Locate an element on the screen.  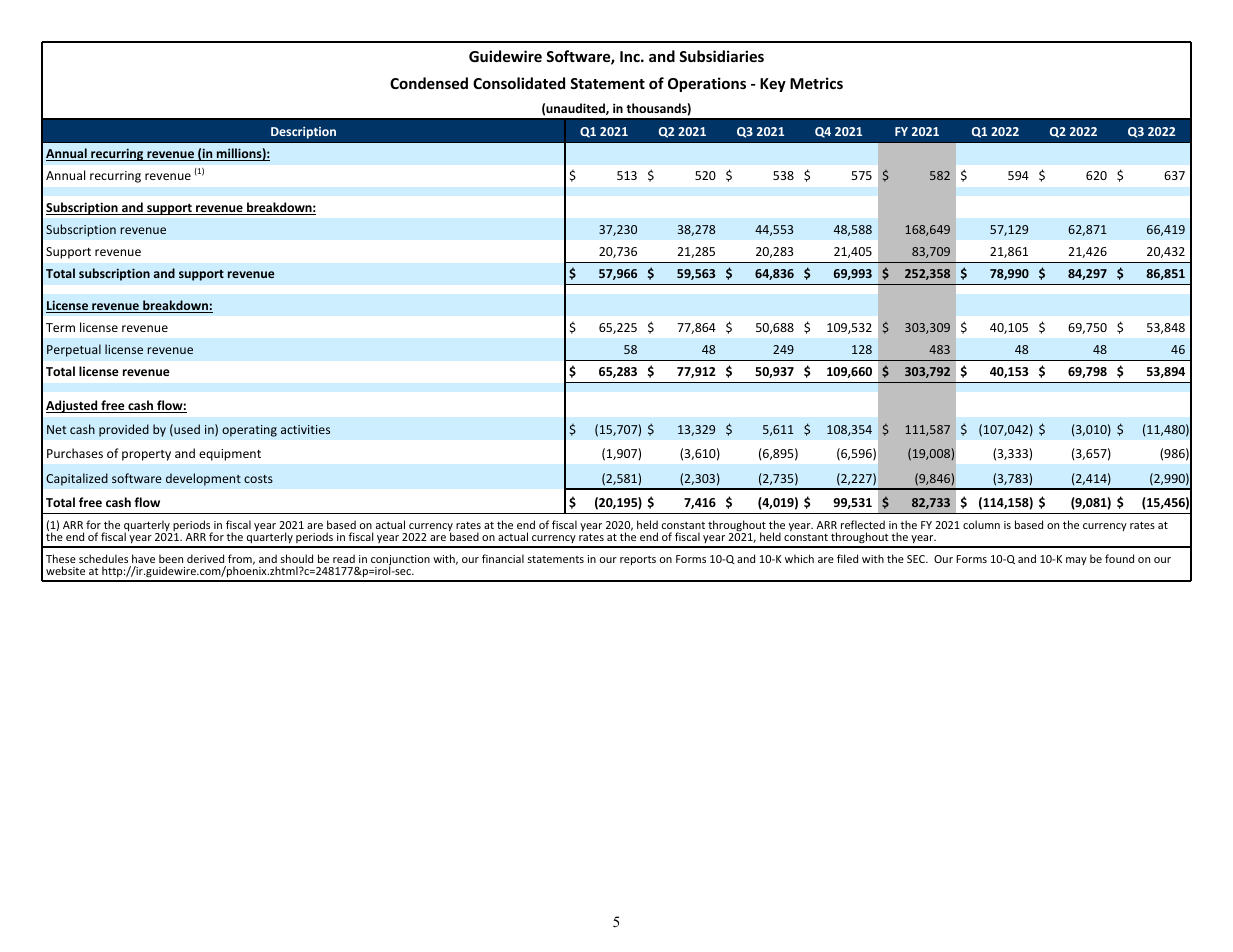
Term is located at coordinates (60, 327).
